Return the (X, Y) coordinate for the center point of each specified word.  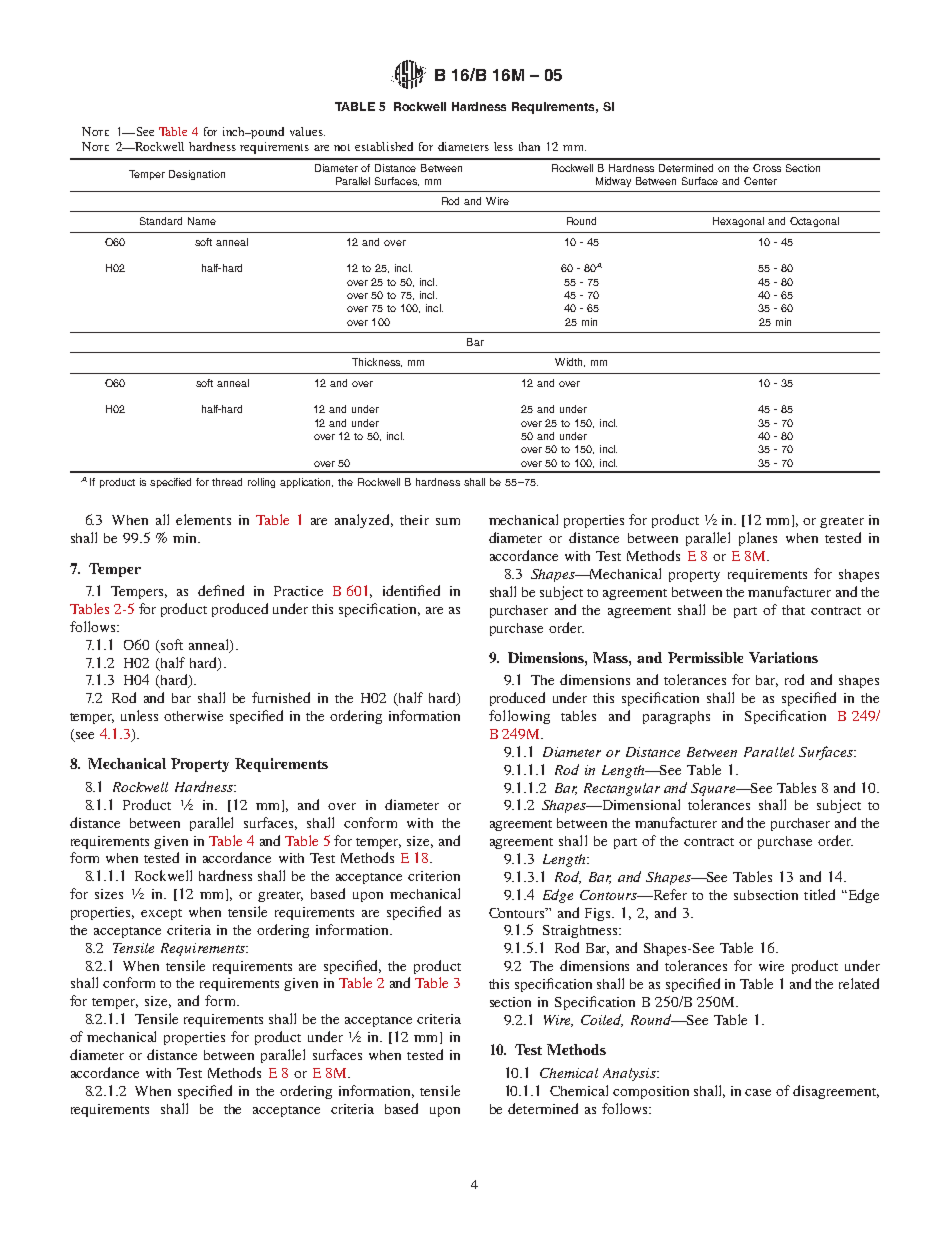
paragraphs (676, 717)
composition (651, 1092)
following (519, 717)
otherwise (193, 716)
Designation (197, 175)
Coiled (602, 1020)
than (529, 146)
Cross (767, 168)
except (161, 914)
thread (227, 482)
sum (448, 521)
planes (758, 539)
